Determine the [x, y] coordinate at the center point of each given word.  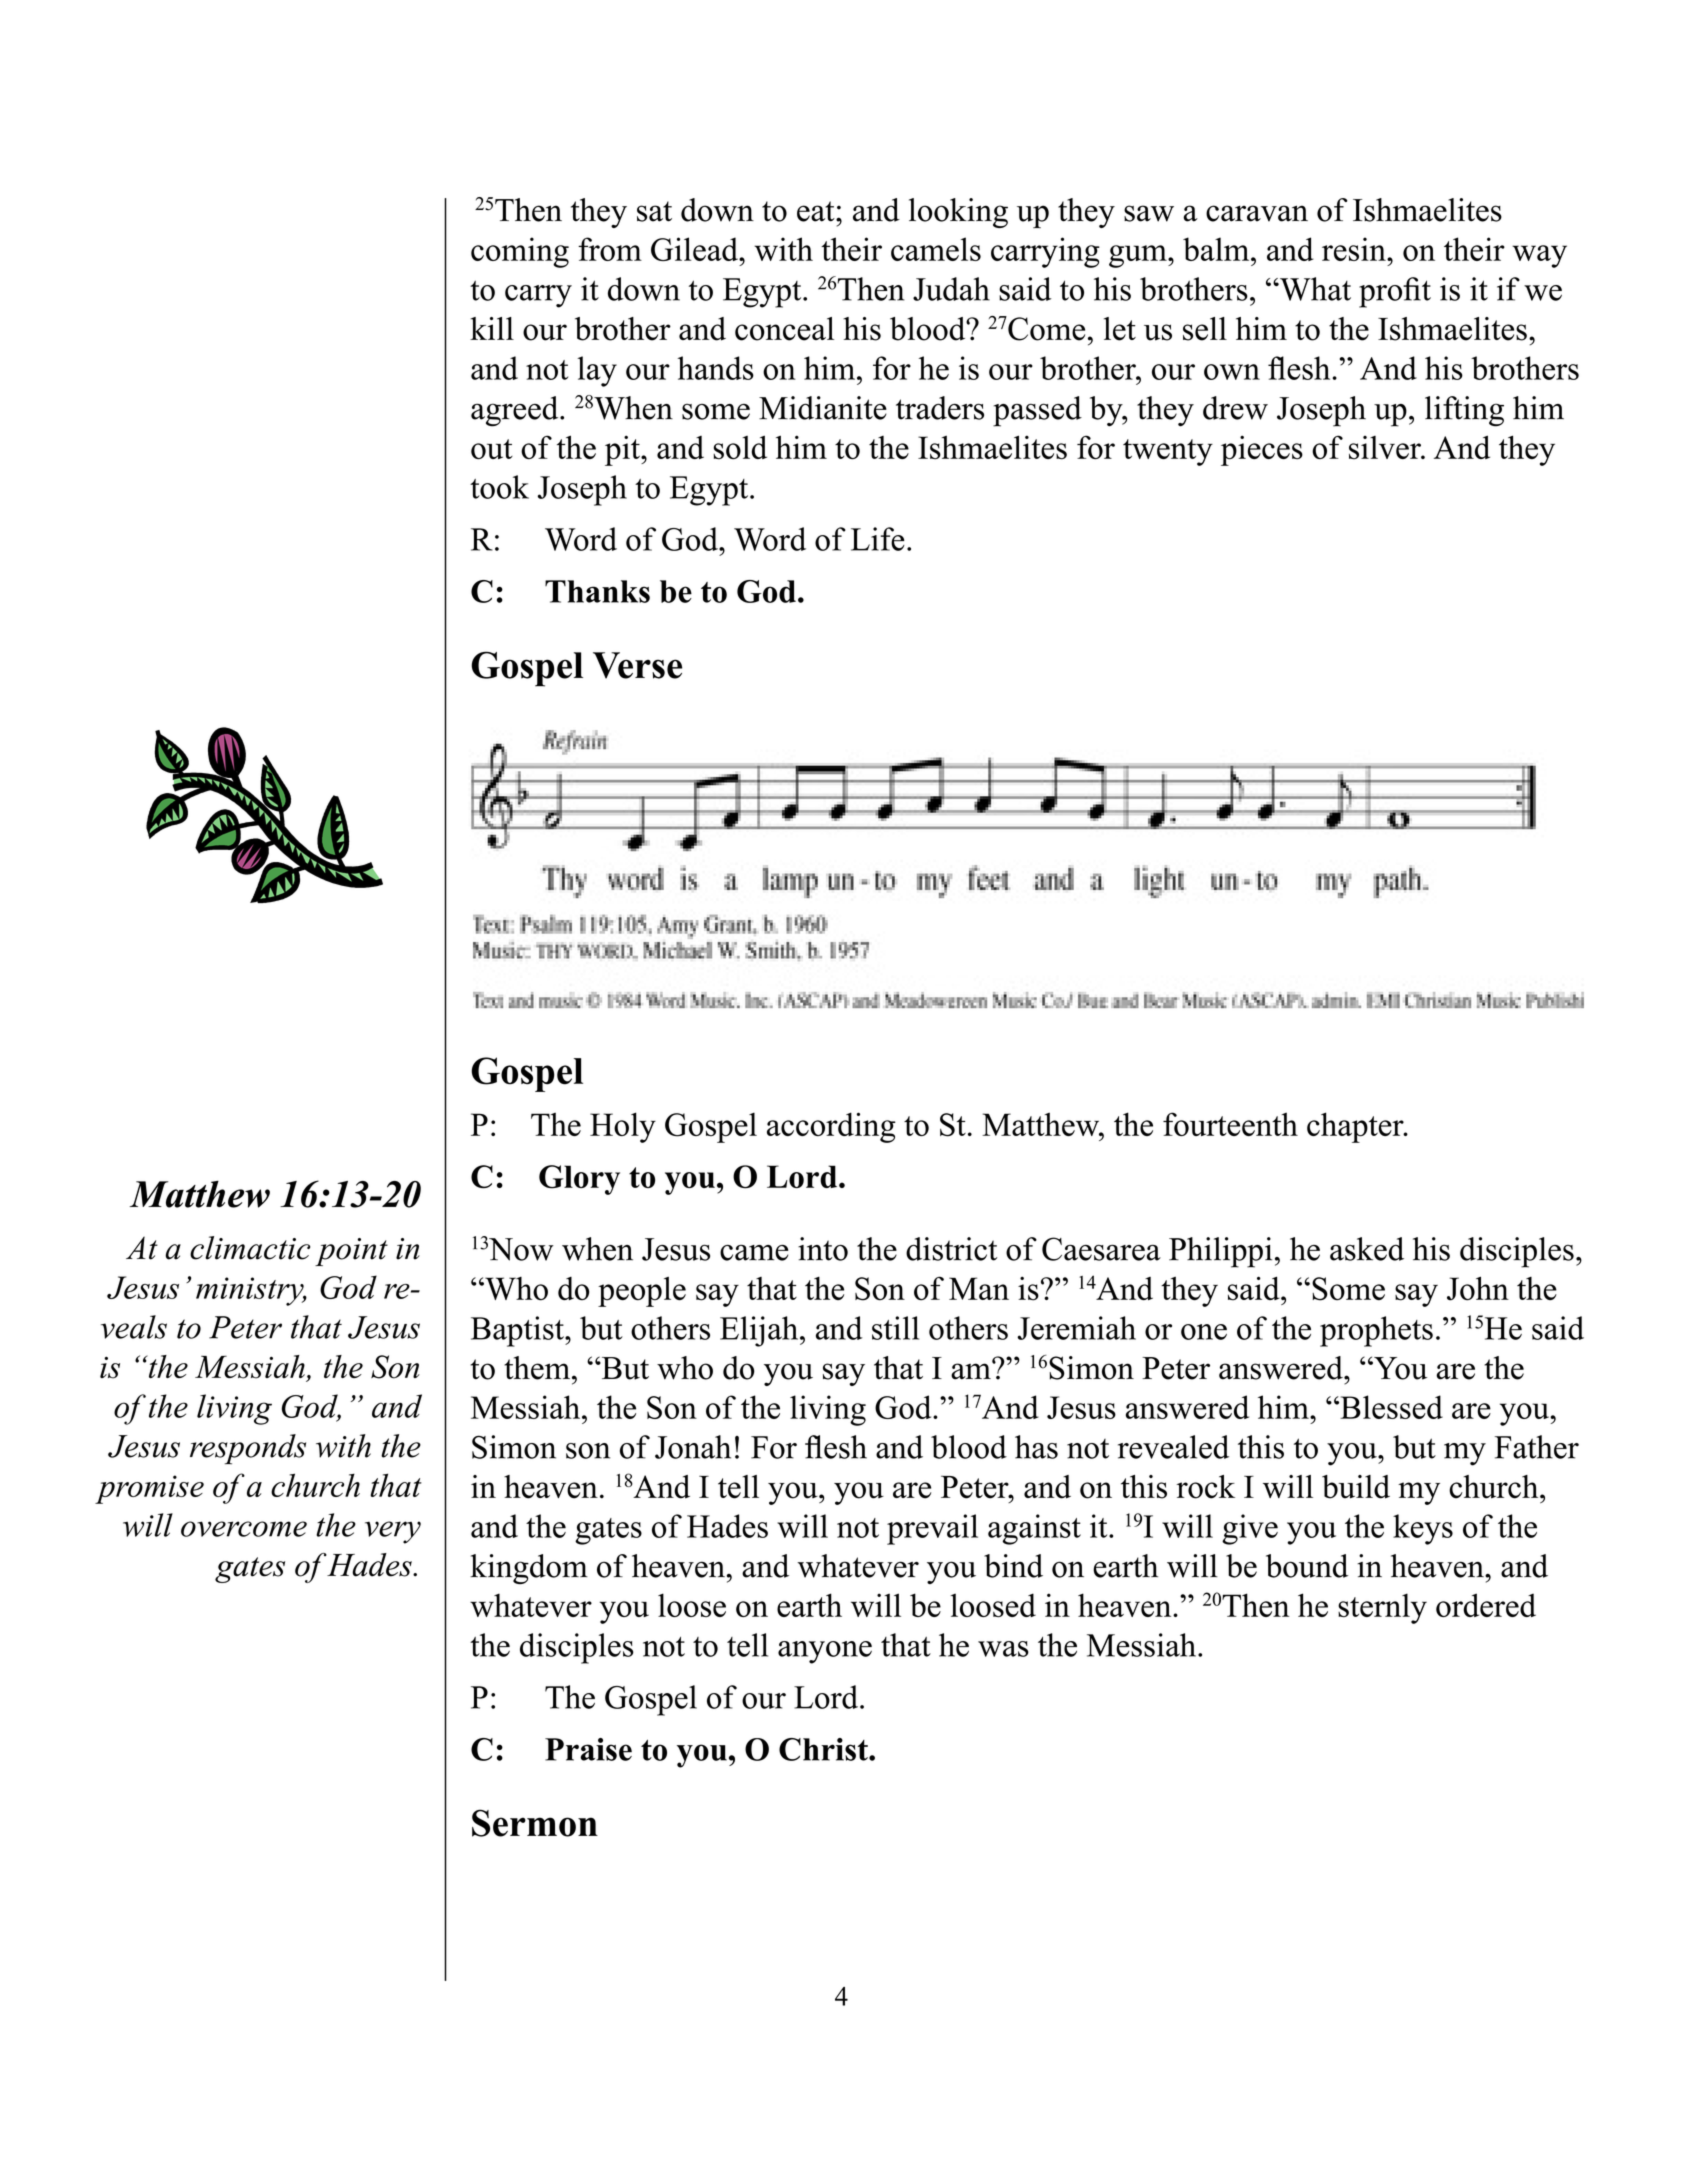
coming [520, 252]
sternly [1382, 1608]
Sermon [535, 1823]
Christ [824, 1749]
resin [1355, 249]
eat [817, 211]
